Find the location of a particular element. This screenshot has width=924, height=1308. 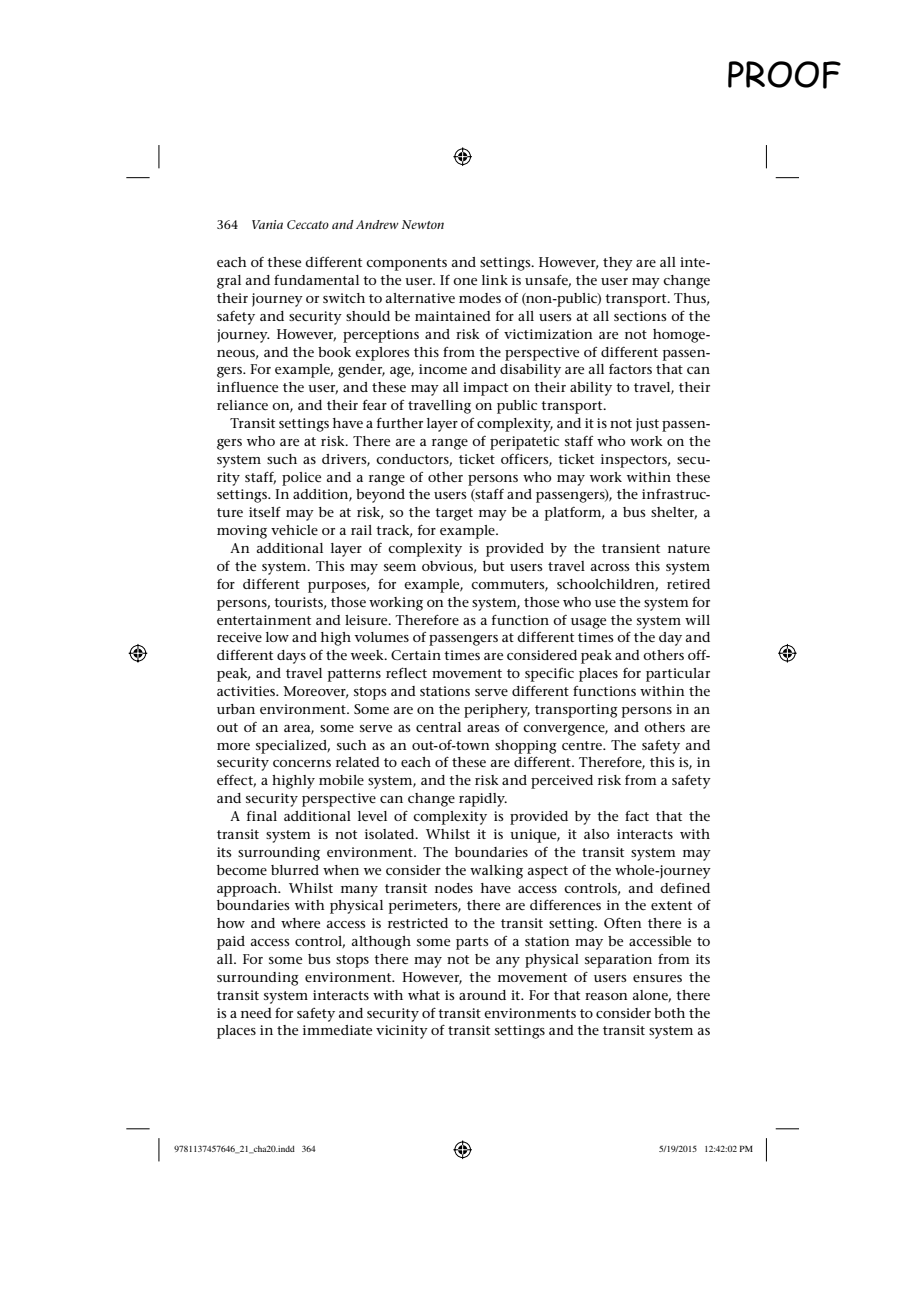

Andrew is located at coordinates (377, 224).
